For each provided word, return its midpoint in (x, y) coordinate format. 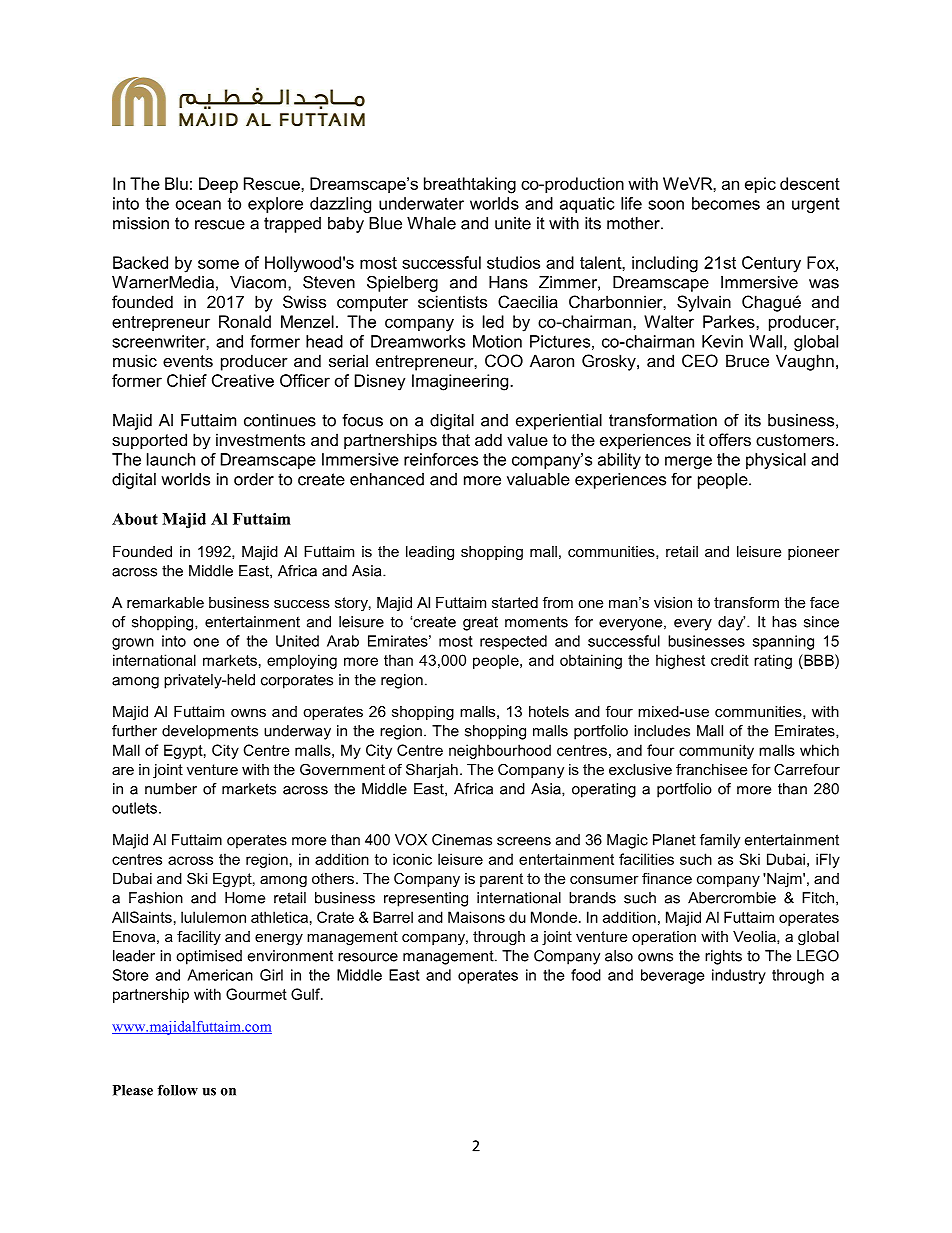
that (456, 439)
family (720, 841)
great (480, 624)
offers (730, 439)
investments (260, 439)
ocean (198, 205)
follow (178, 1090)
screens (524, 841)
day (731, 623)
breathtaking (470, 185)
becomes (726, 203)
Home (245, 898)
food (586, 975)
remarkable (165, 602)
